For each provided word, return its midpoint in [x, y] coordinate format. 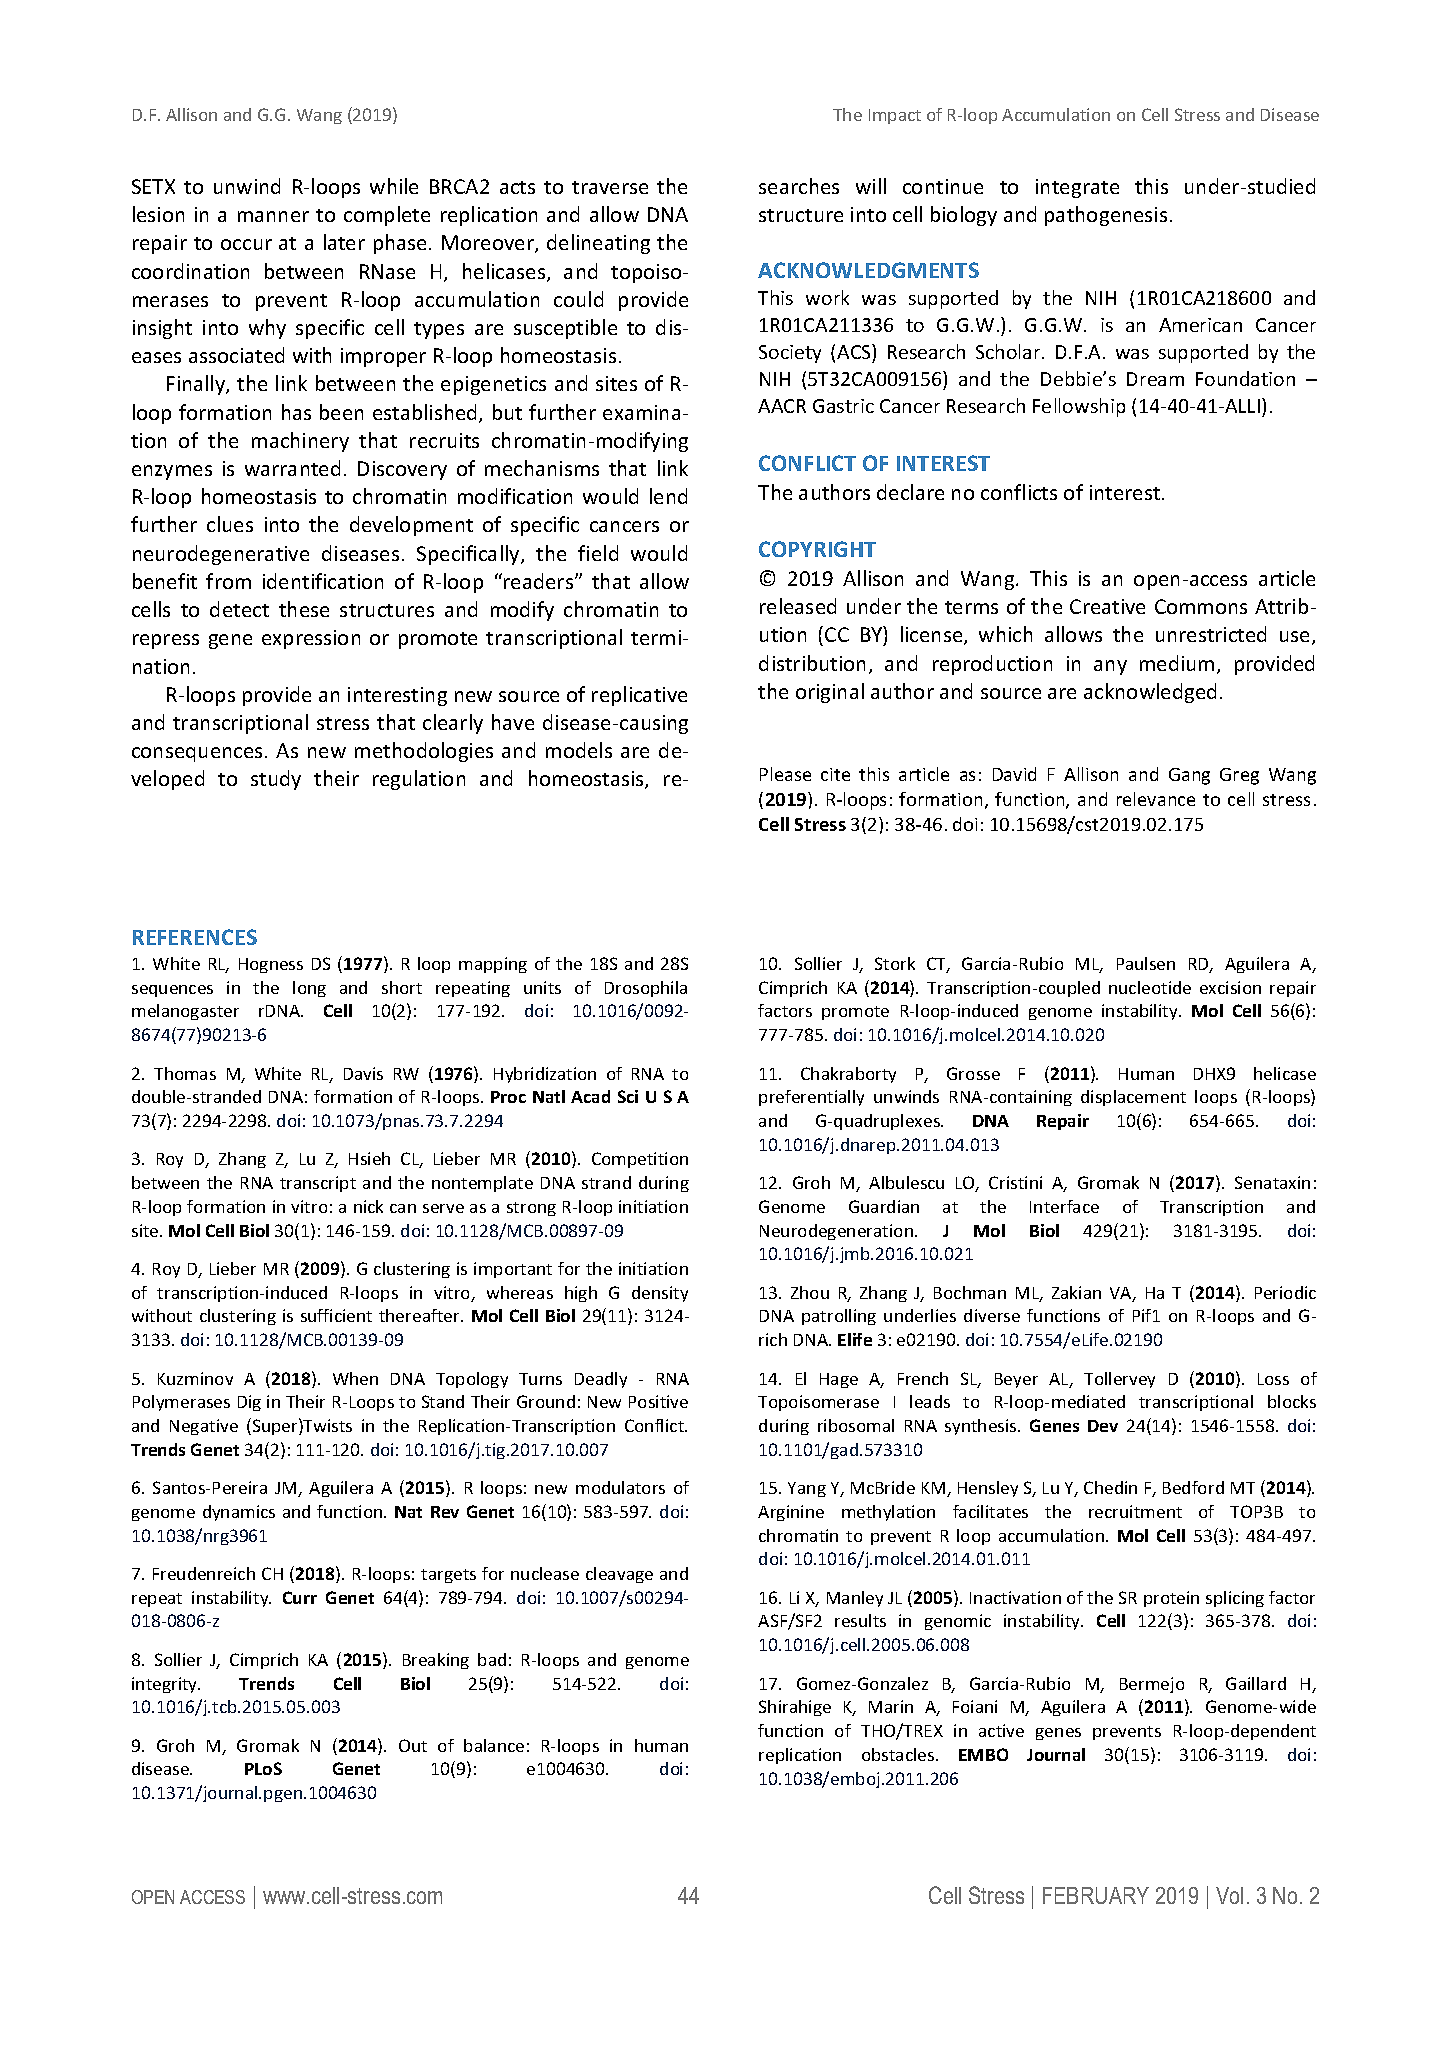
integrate [1077, 188]
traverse [610, 187]
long [309, 989]
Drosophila [646, 989]
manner [273, 216]
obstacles [899, 1754]
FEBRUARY [1096, 1895]
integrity [166, 1685]
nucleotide [1150, 987]
